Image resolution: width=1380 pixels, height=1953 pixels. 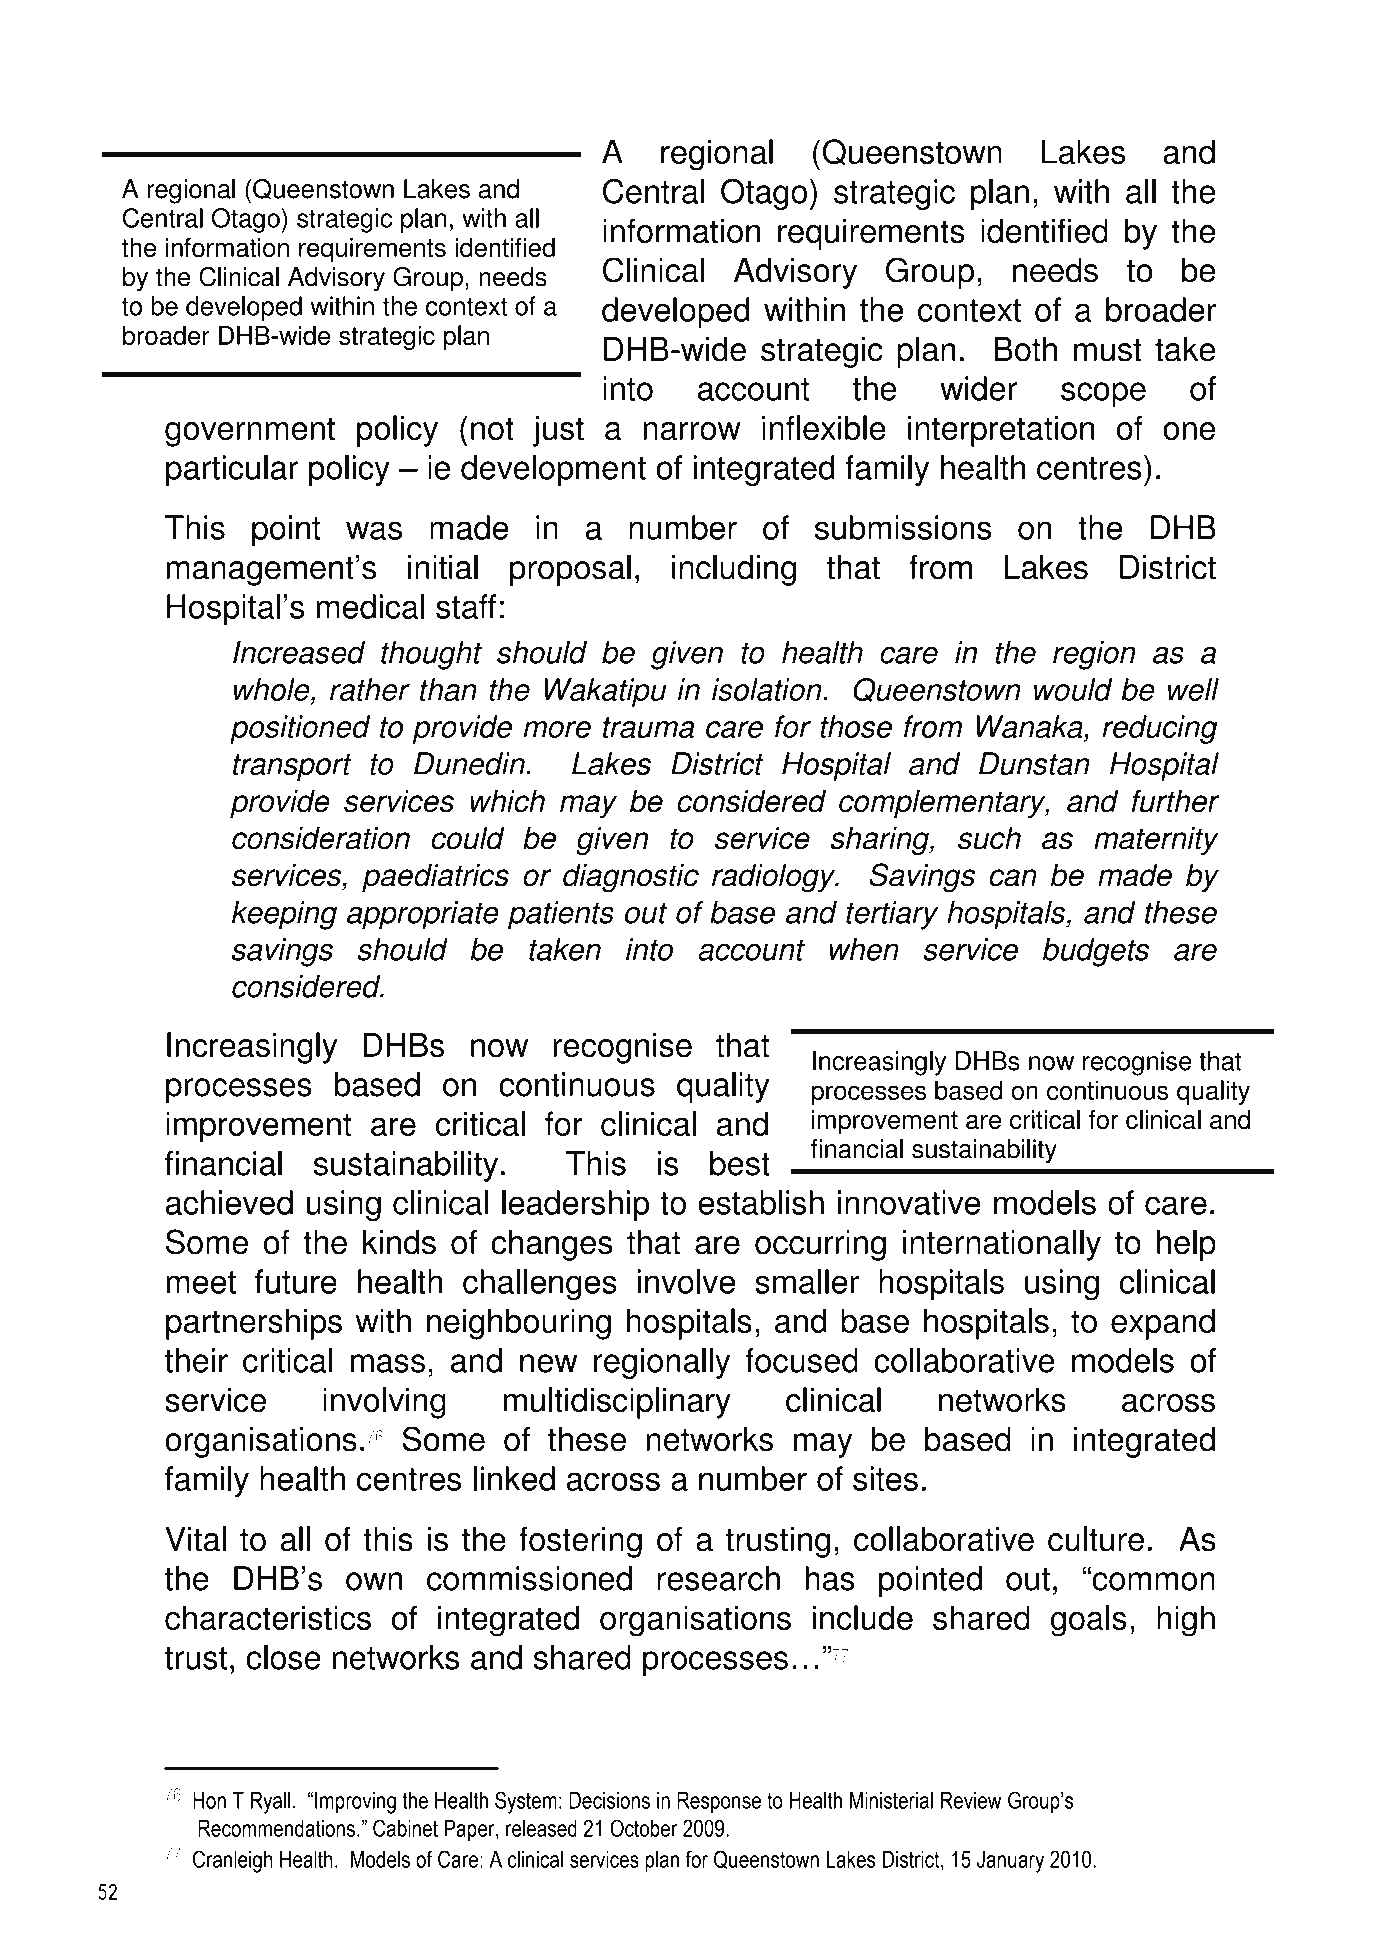 I want to click on Recommendations, so click(x=276, y=1828).
